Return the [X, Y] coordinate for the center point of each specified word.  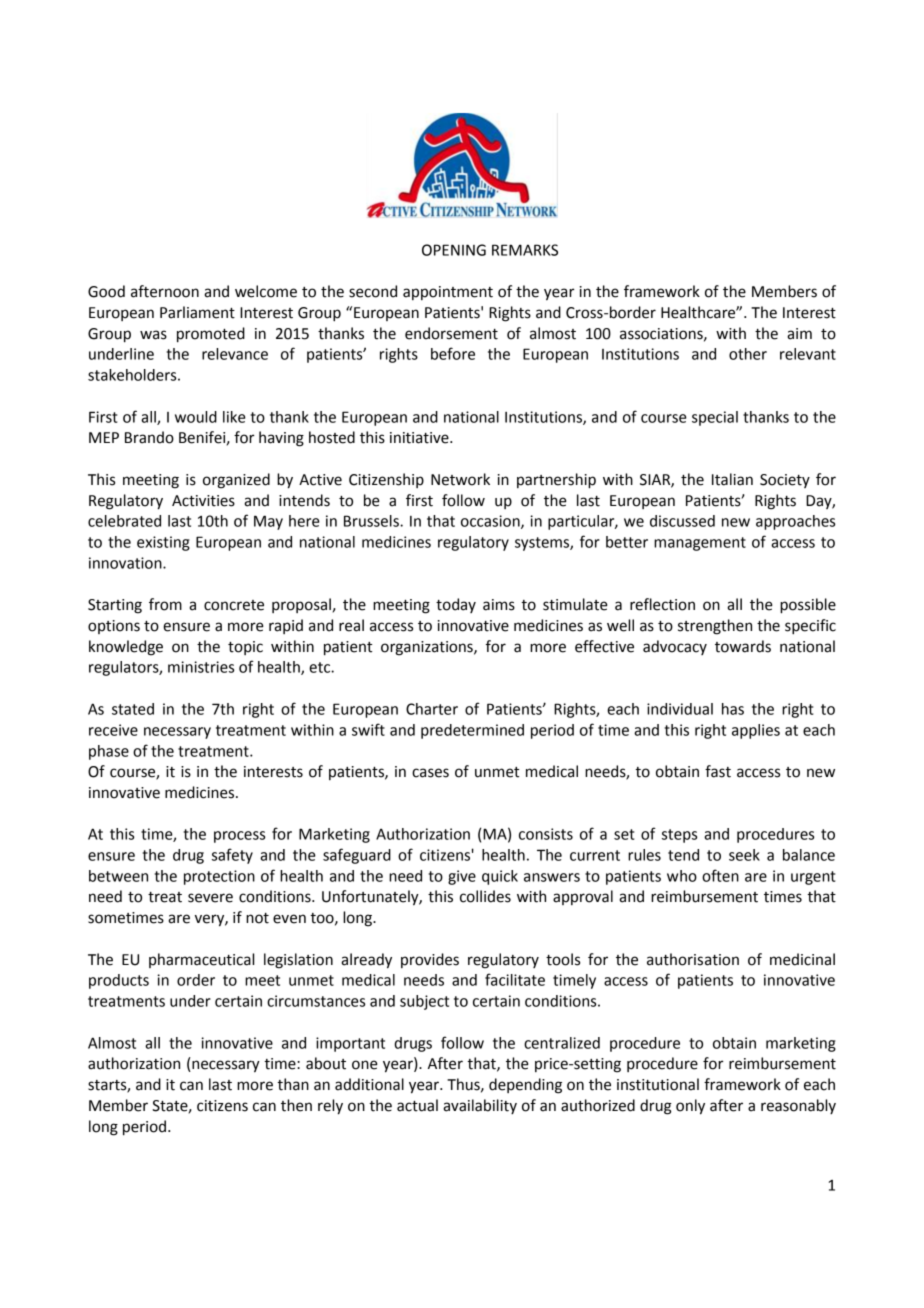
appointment [448, 293]
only [690, 1107]
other [748, 354]
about [326, 1063]
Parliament [197, 312]
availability [480, 1106]
